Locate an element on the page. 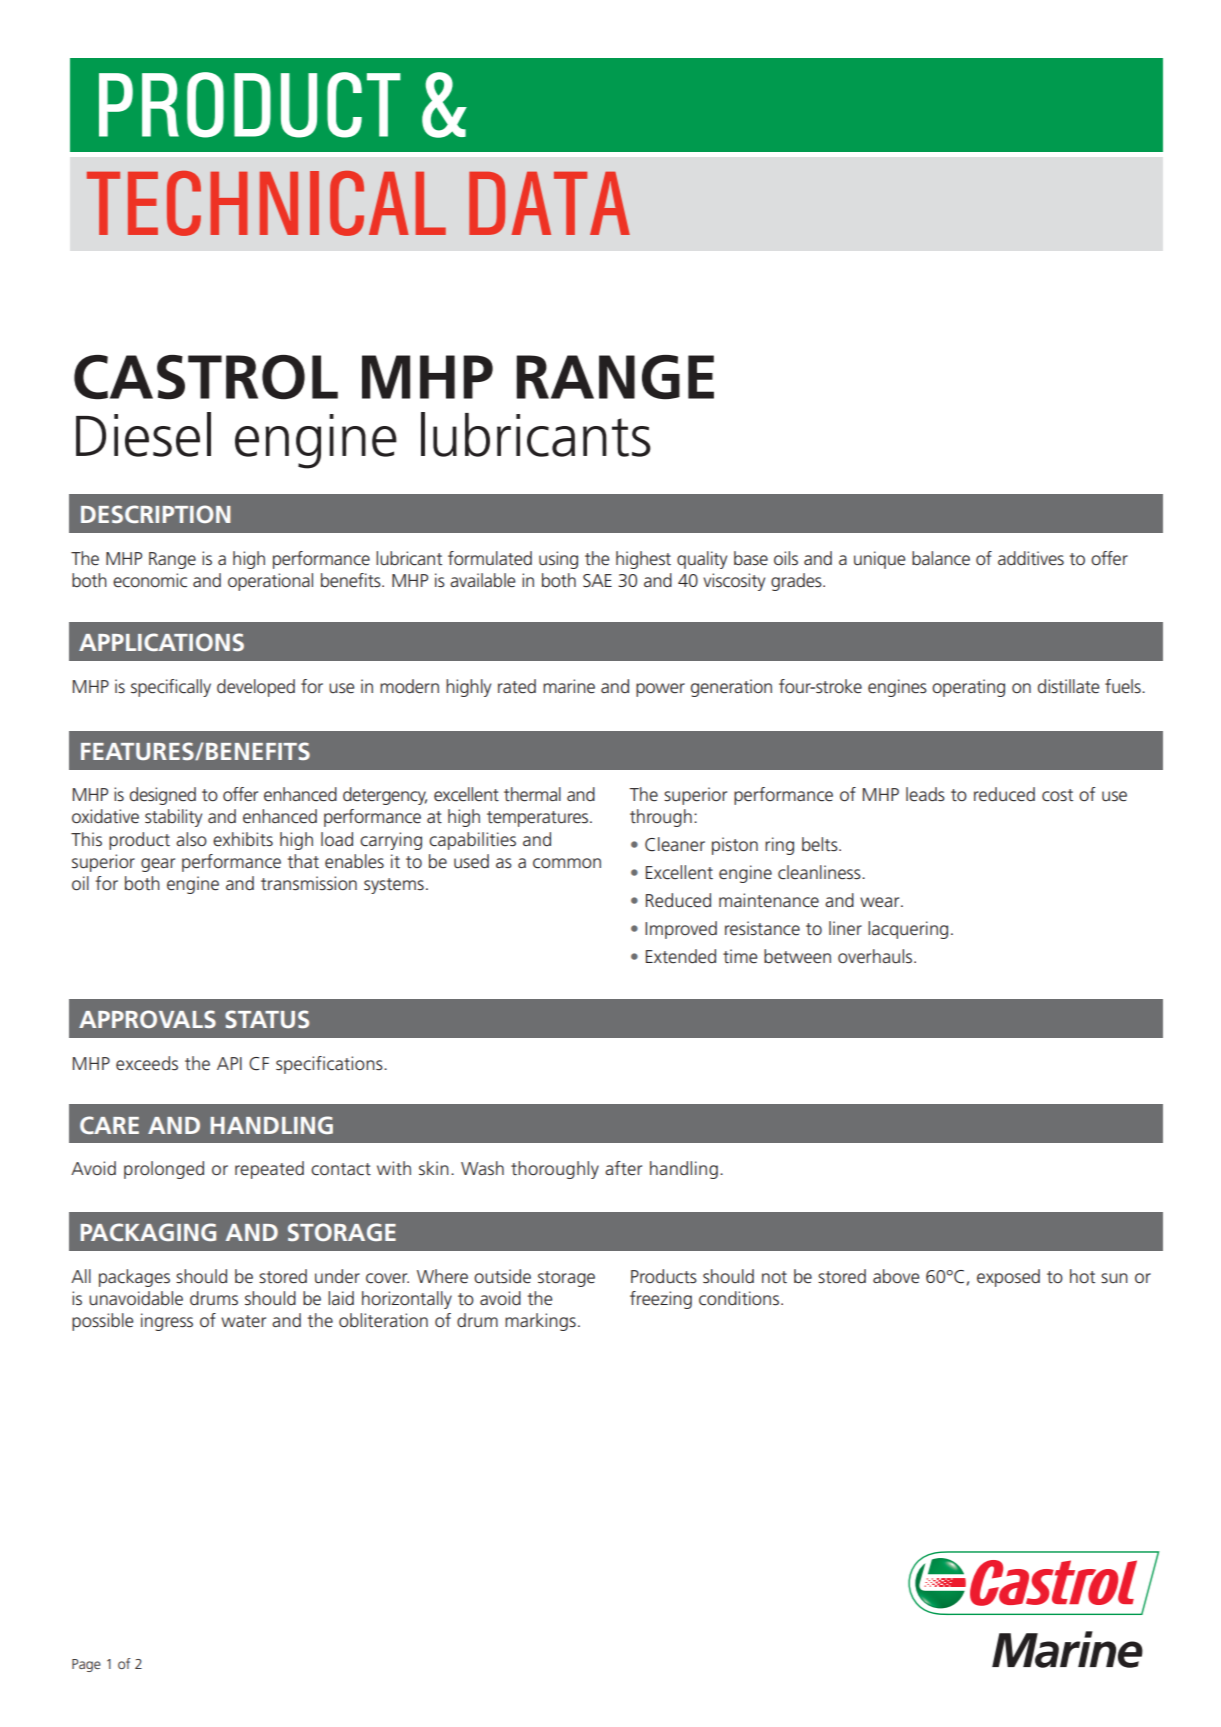  Page is located at coordinates (86, 1665).
